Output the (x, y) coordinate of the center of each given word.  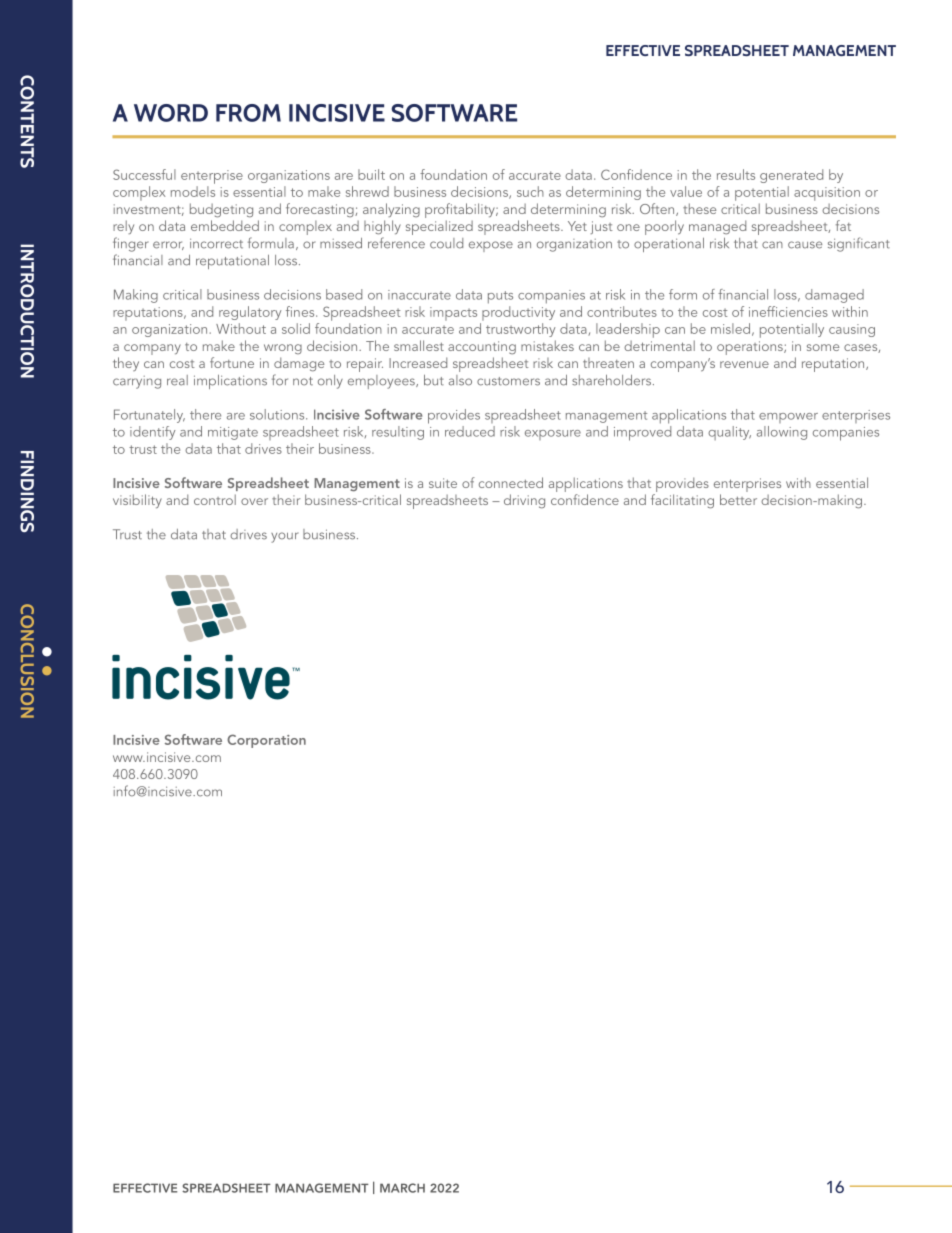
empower (788, 418)
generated (791, 176)
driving (524, 501)
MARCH (402, 1188)
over (254, 501)
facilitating (682, 501)
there (205, 414)
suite (443, 483)
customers (508, 381)
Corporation (266, 741)
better (738, 499)
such (530, 191)
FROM (248, 113)
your (284, 537)
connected (511, 482)
